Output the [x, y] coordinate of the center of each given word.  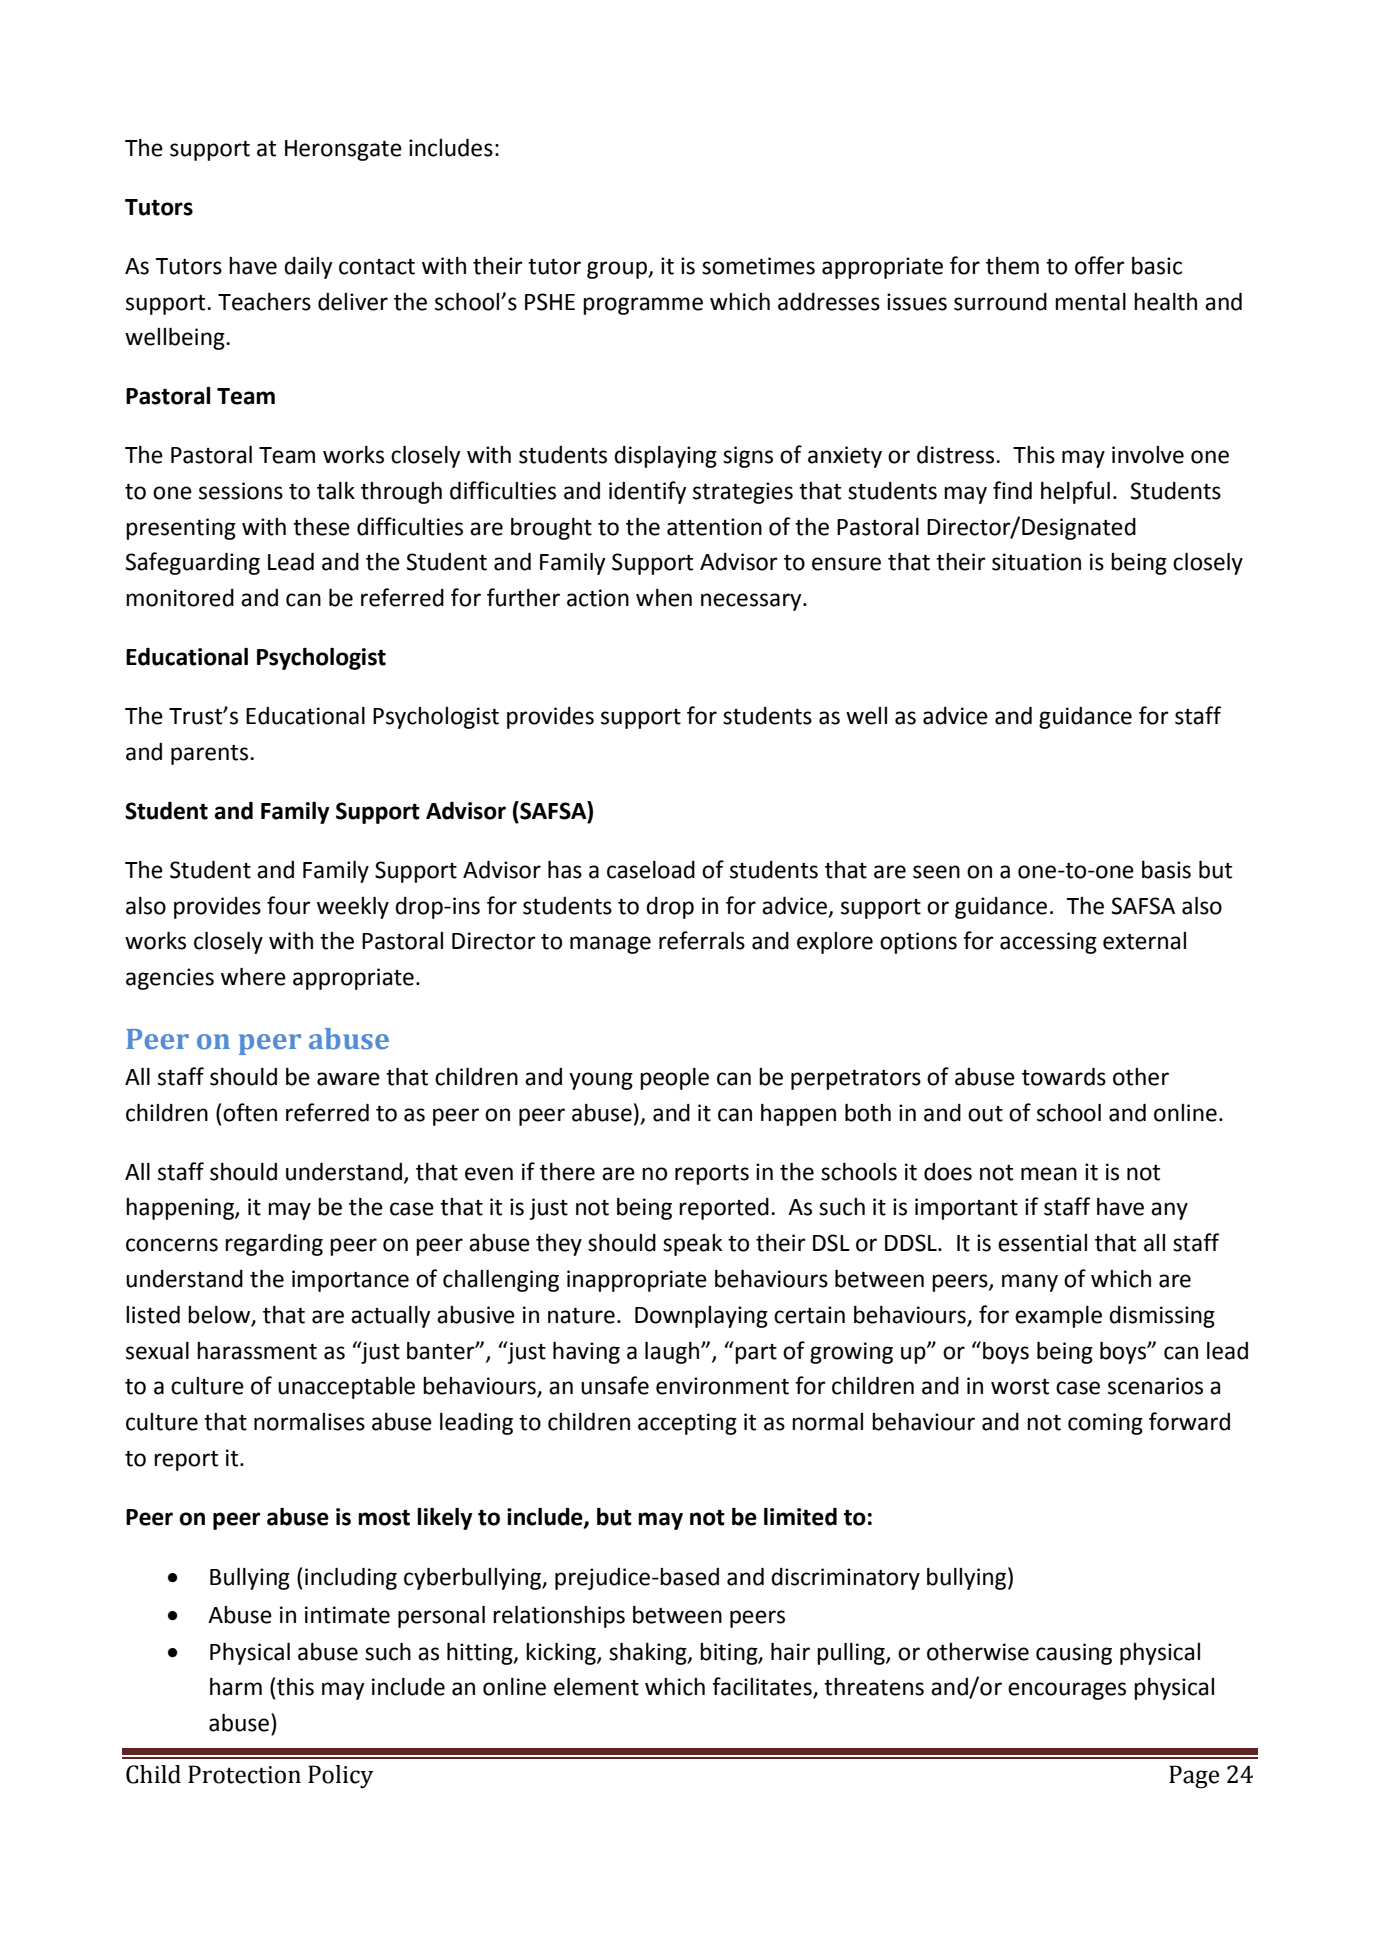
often [250, 1112]
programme [643, 306]
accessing [1048, 943]
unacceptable [346, 1388]
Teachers [264, 302]
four [289, 905]
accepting [687, 1424]
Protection [244, 1774]
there [567, 1172]
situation [1036, 562]
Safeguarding [192, 563]
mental [1090, 302]
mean [1049, 1174]
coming [1105, 1424]
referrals [702, 940]
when [664, 598]
